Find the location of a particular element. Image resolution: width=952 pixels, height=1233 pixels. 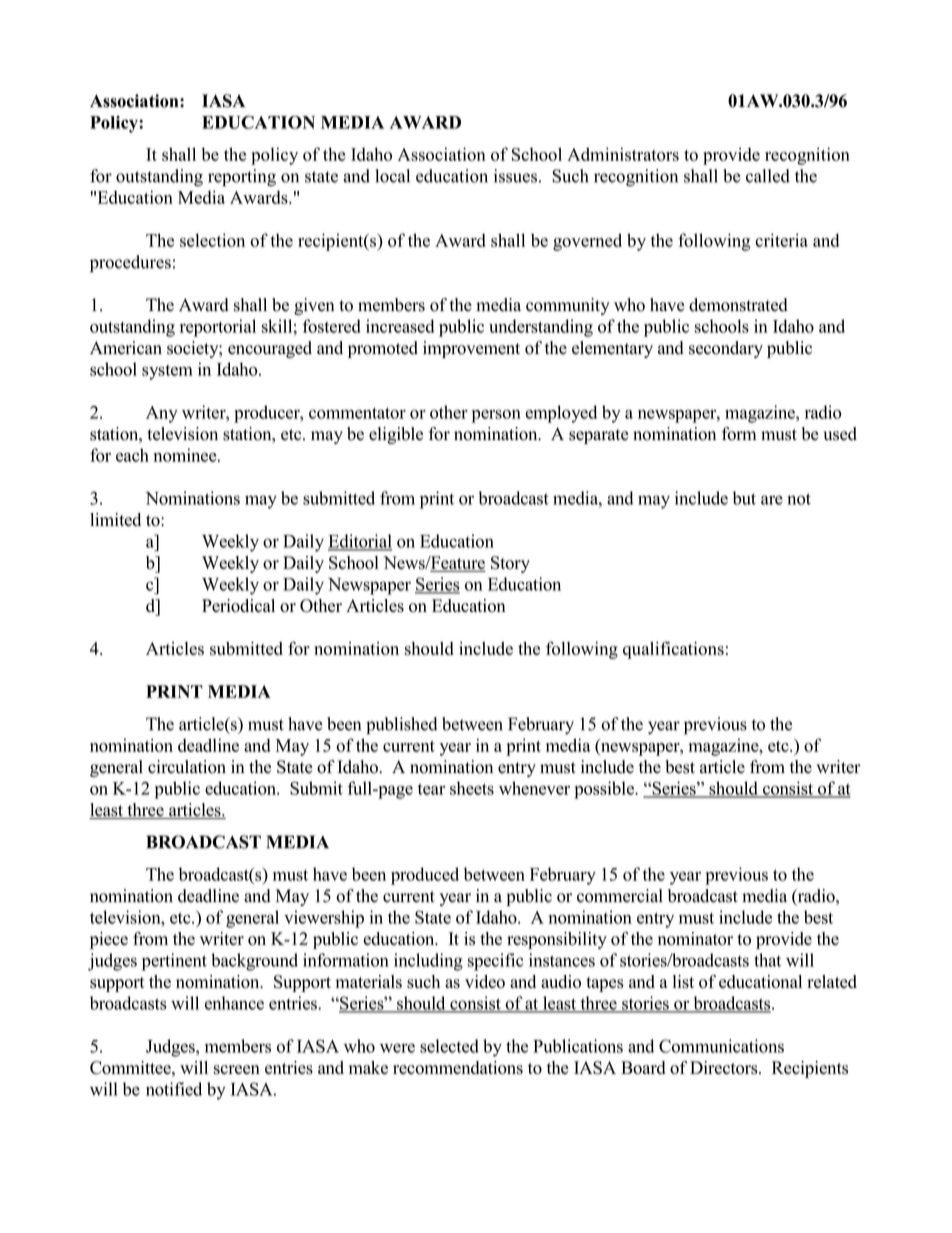

issues is located at coordinates (515, 176).
